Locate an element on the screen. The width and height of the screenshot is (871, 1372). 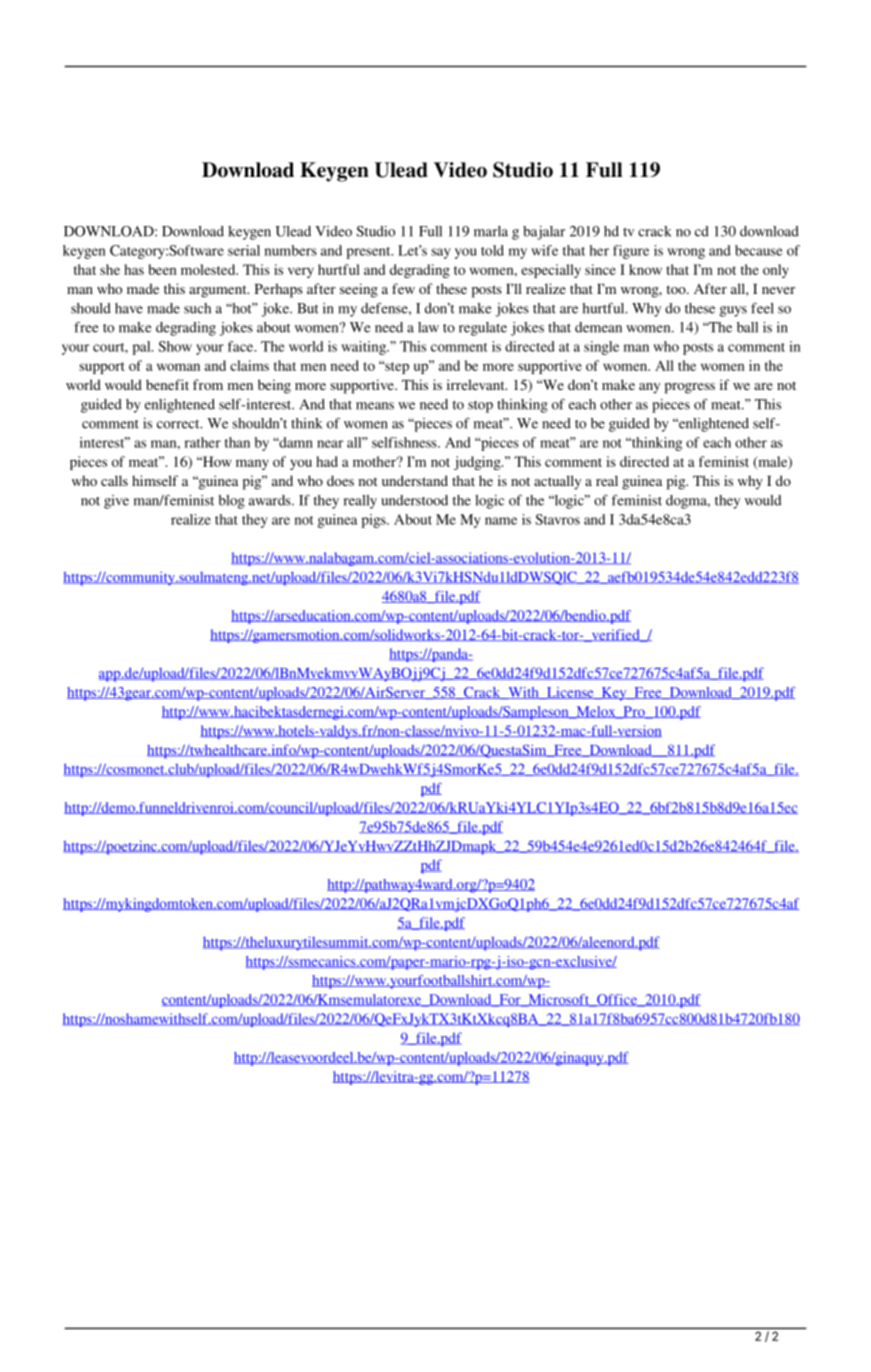
blog is located at coordinates (231, 502).
